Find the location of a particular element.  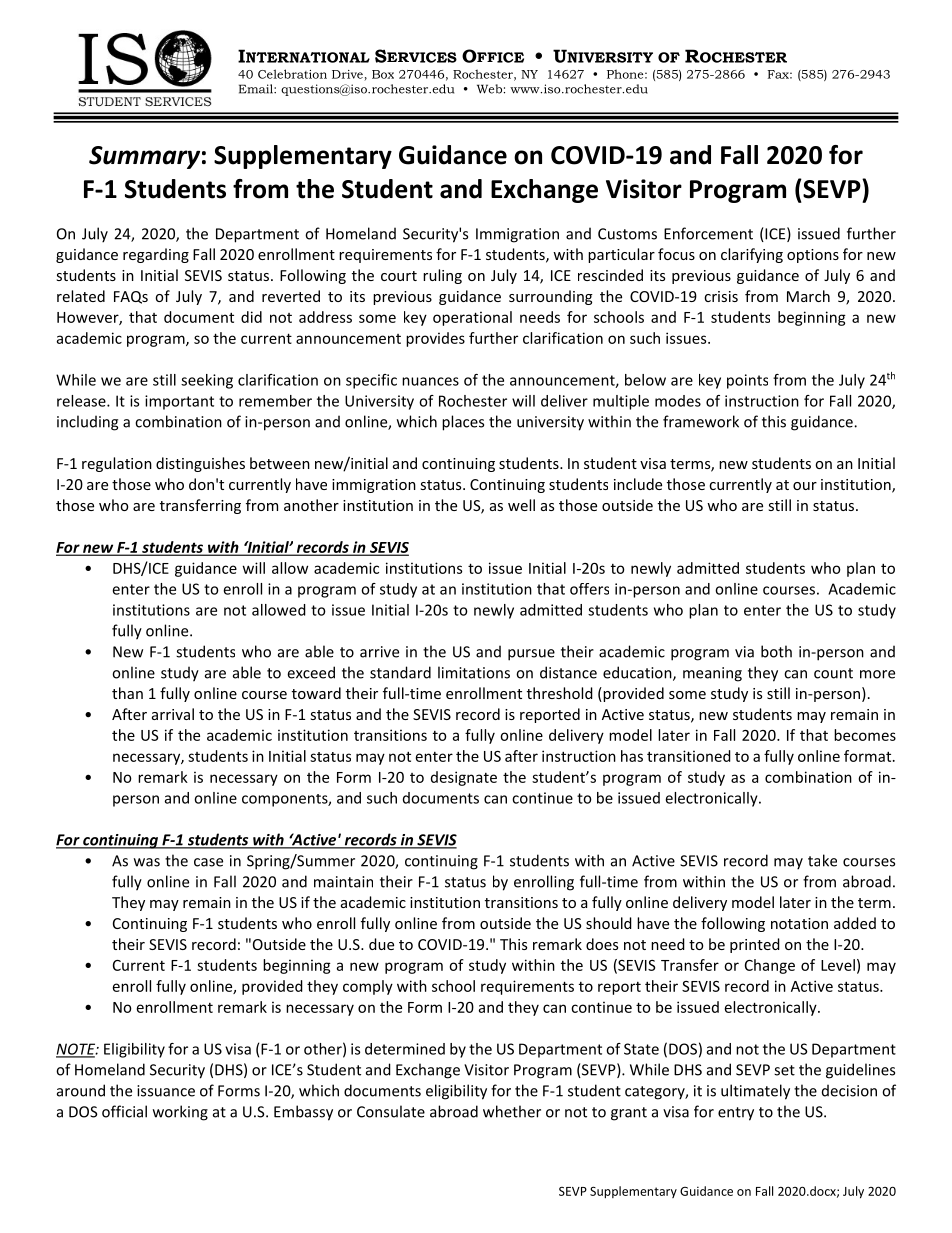

designate is located at coordinates (464, 778).
